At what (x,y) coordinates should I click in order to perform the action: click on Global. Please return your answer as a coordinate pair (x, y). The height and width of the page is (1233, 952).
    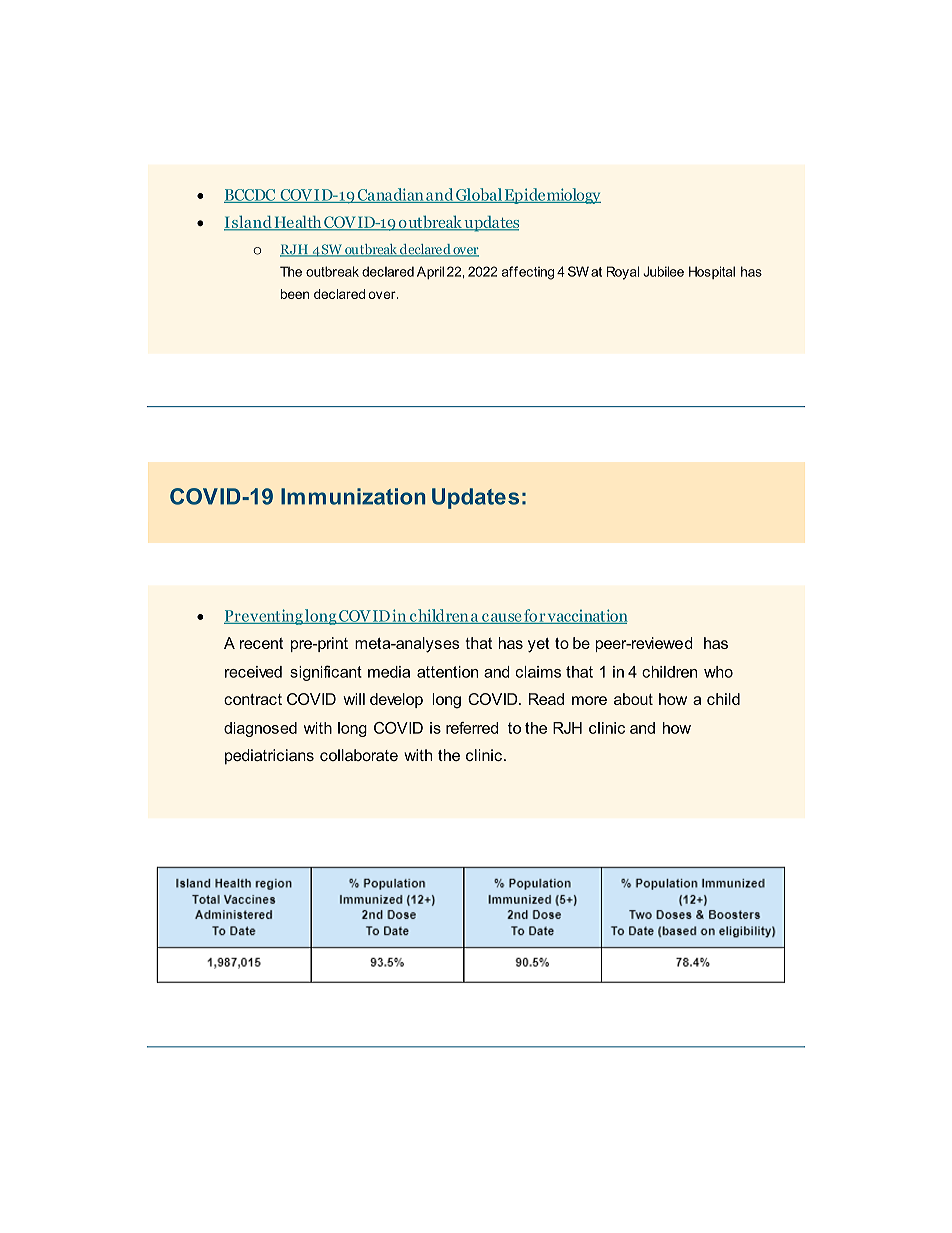
    Looking at the image, I should click on (479, 195).
